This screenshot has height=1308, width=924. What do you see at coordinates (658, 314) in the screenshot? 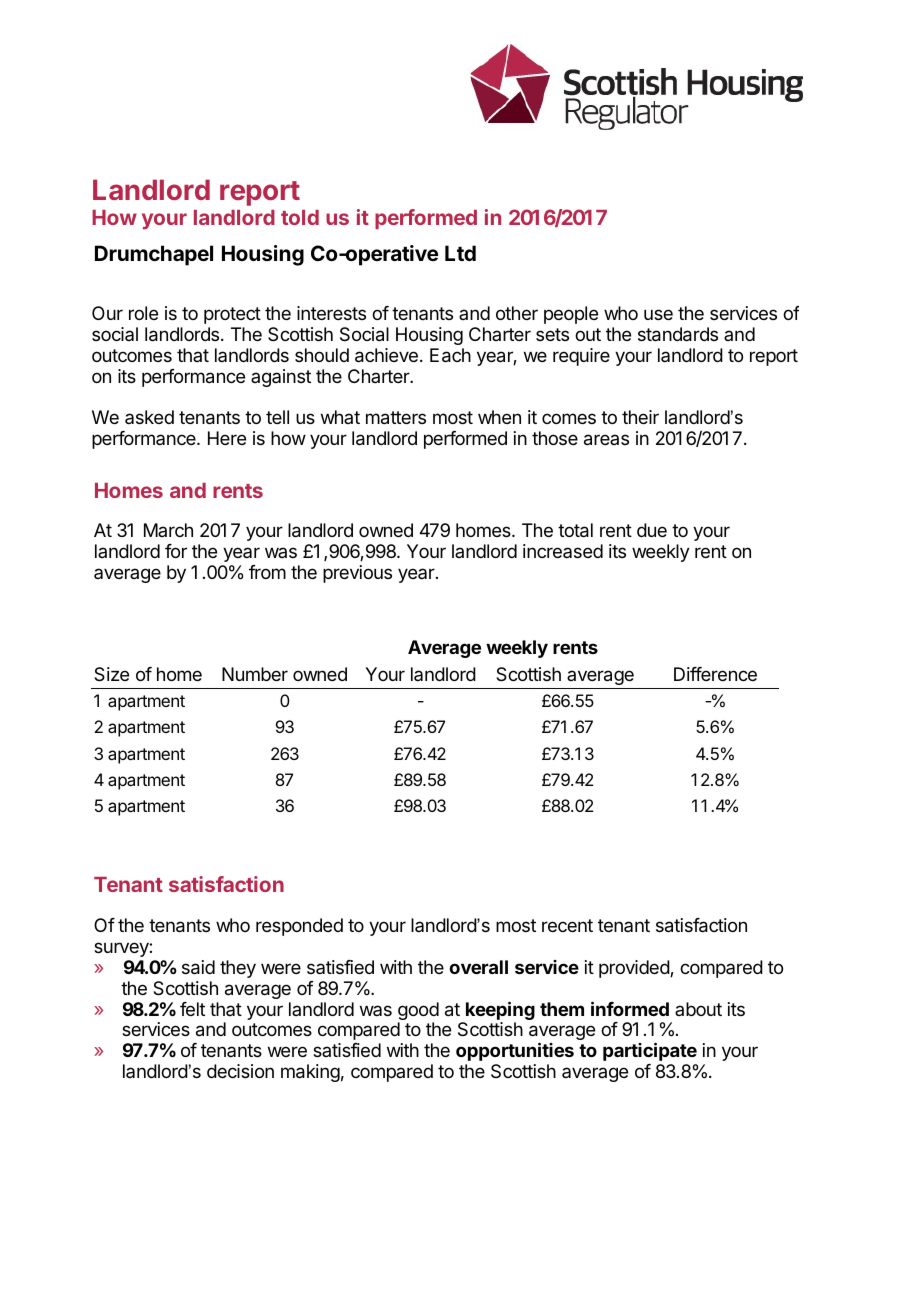
I see `use` at bounding box center [658, 314].
